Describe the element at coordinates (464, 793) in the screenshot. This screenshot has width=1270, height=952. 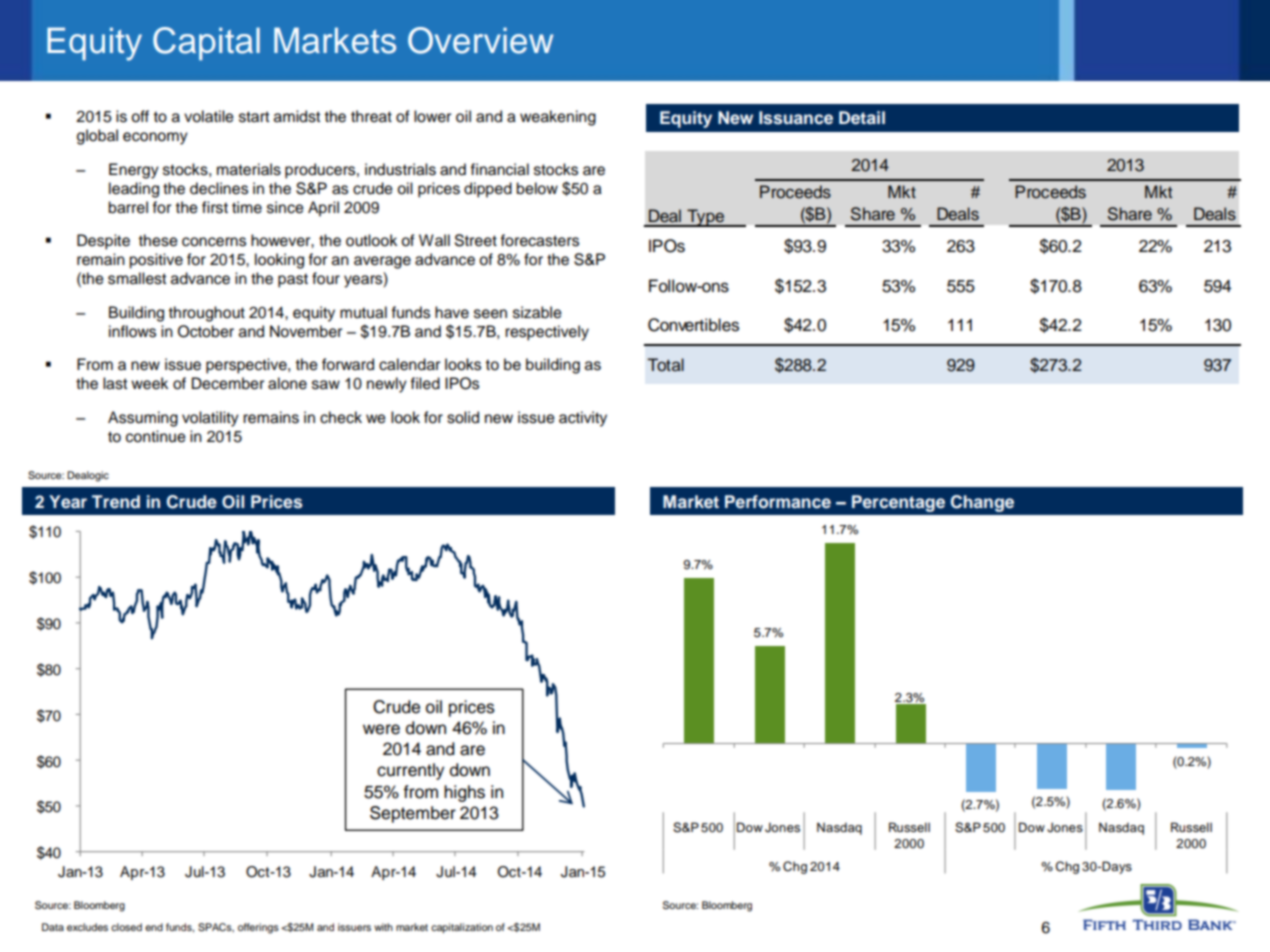
I see `highs` at that location.
